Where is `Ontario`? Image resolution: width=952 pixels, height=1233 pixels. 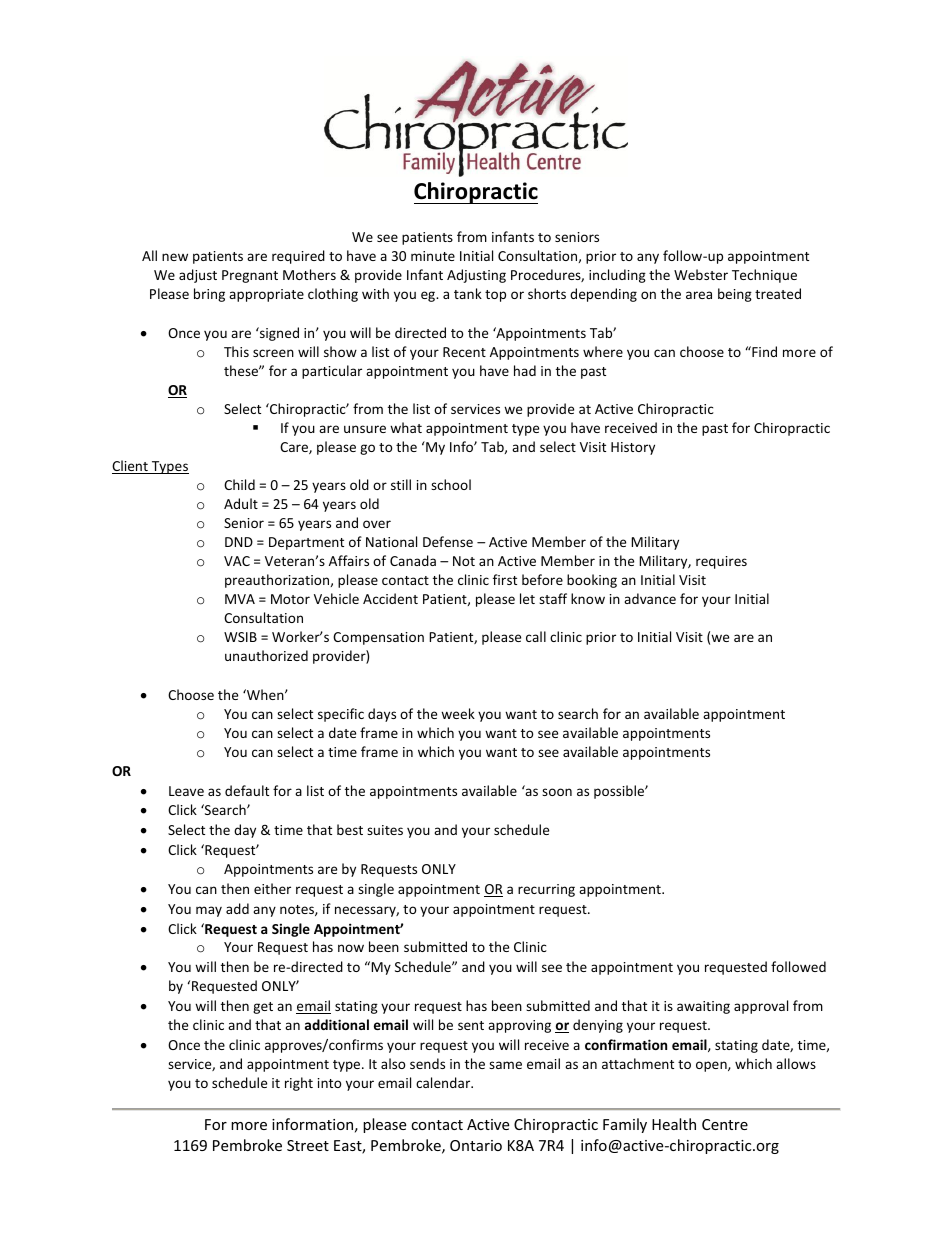 Ontario is located at coordinates (476, 1145).
